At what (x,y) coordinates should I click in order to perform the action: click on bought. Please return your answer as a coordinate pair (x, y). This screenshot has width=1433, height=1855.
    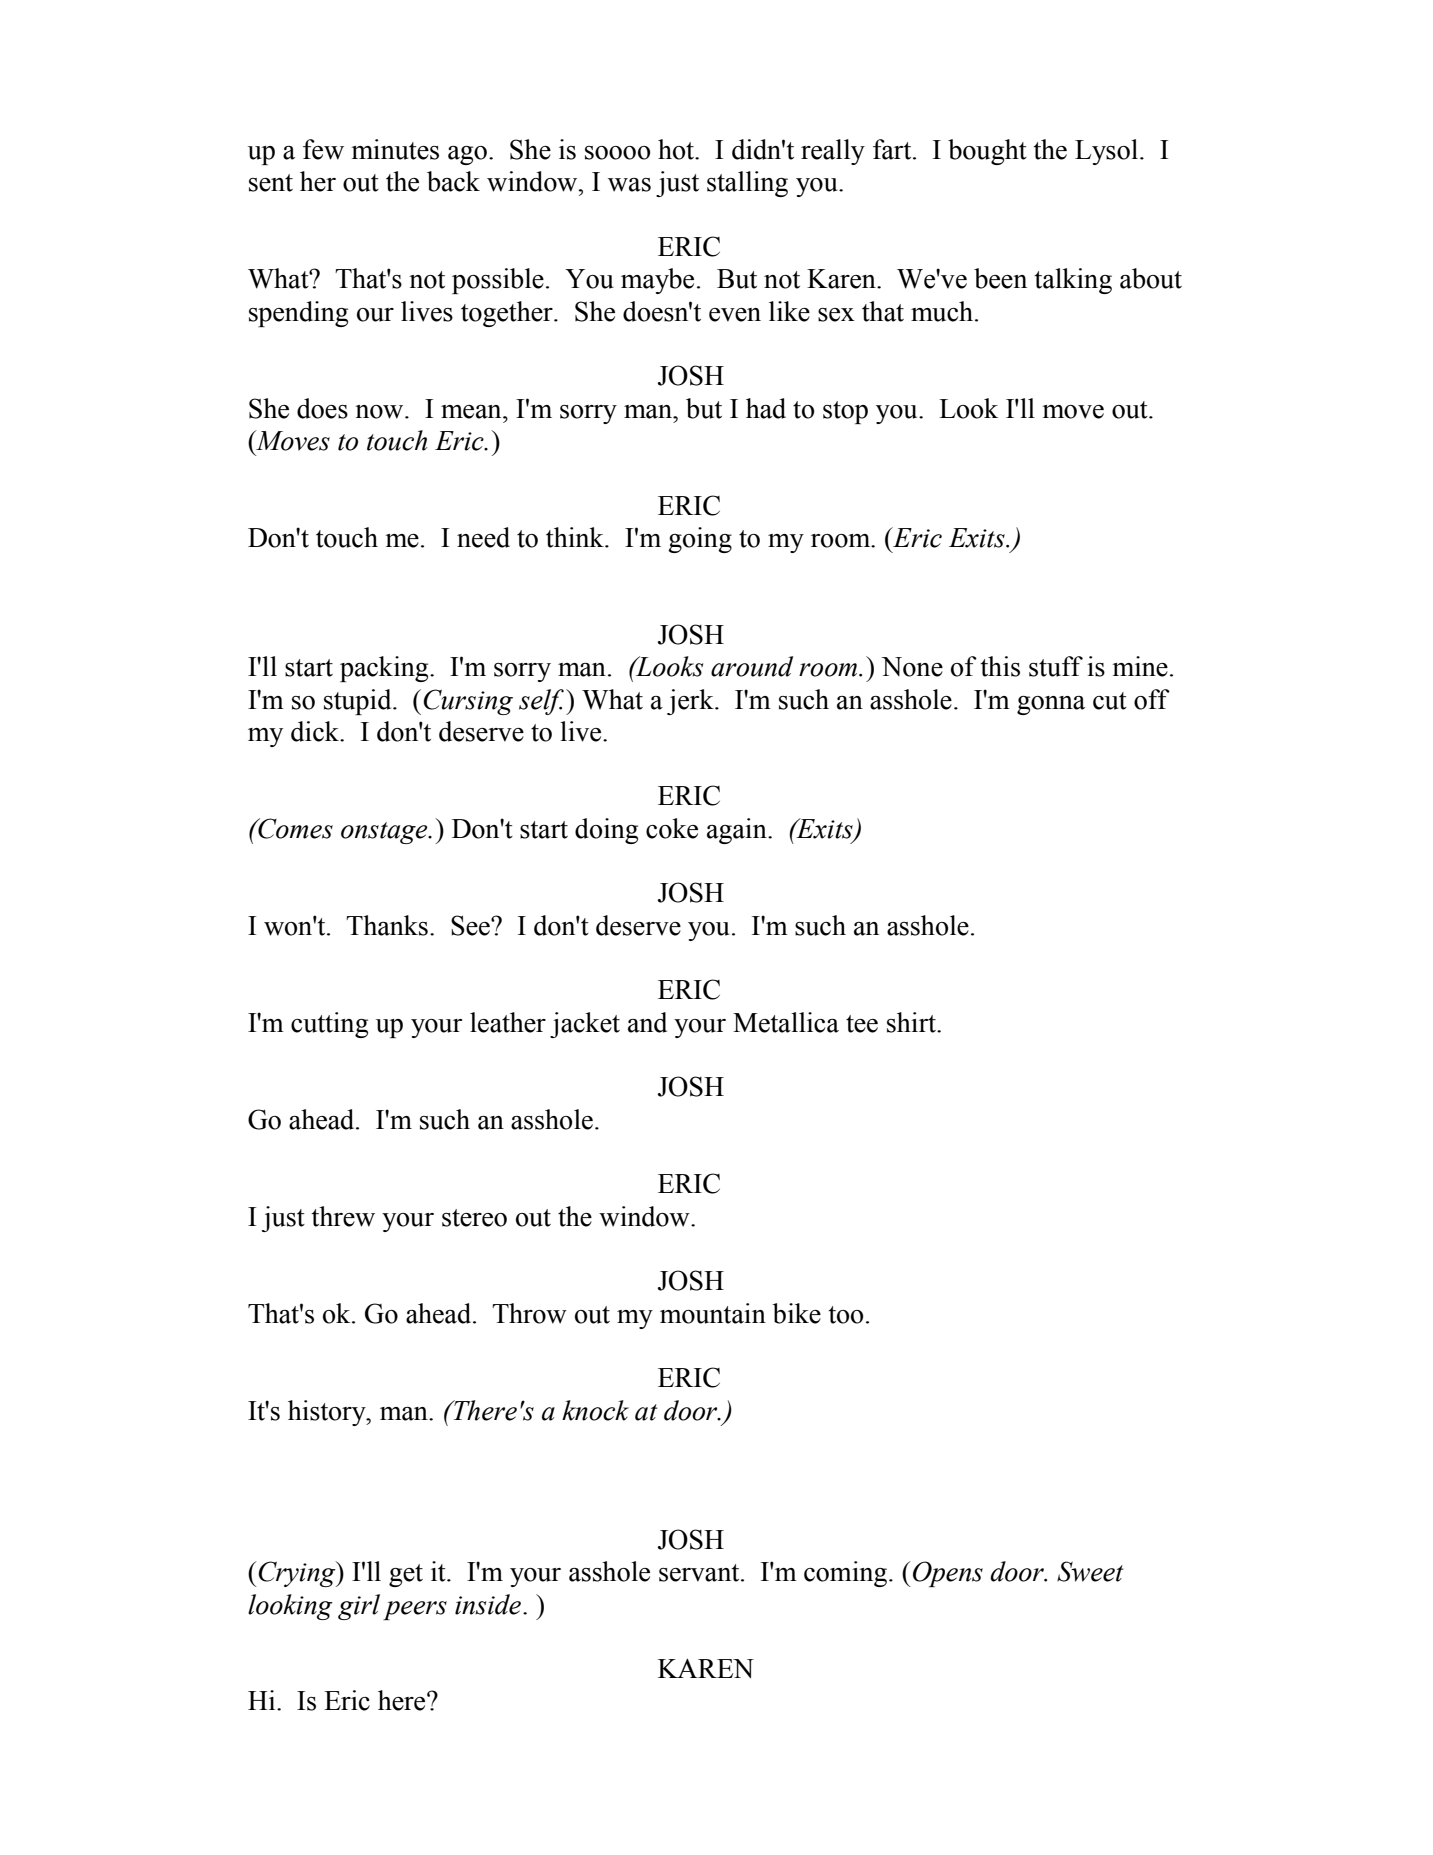
    Looking at the image, I should click on (987, 152).
